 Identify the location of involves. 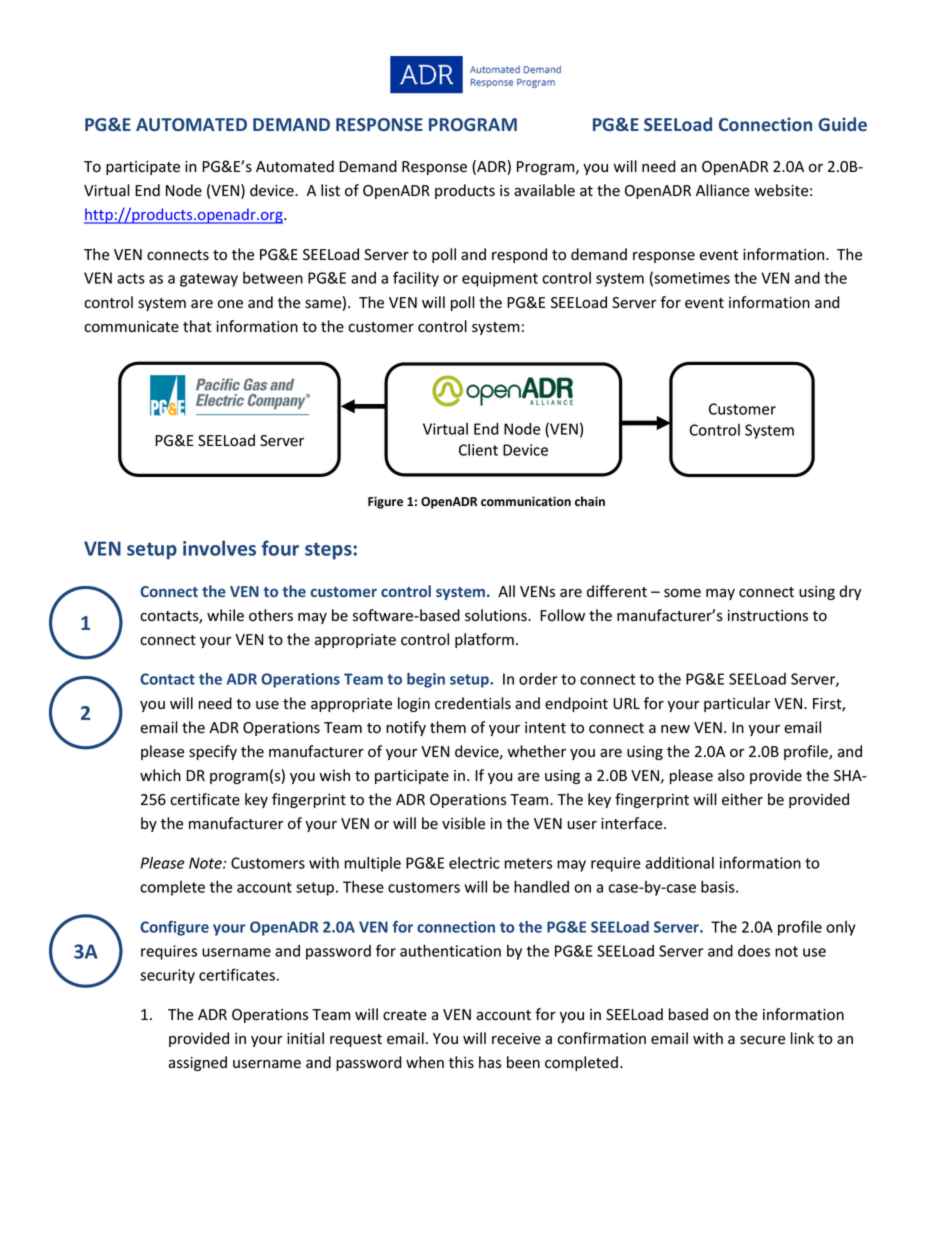
(219, 548).
